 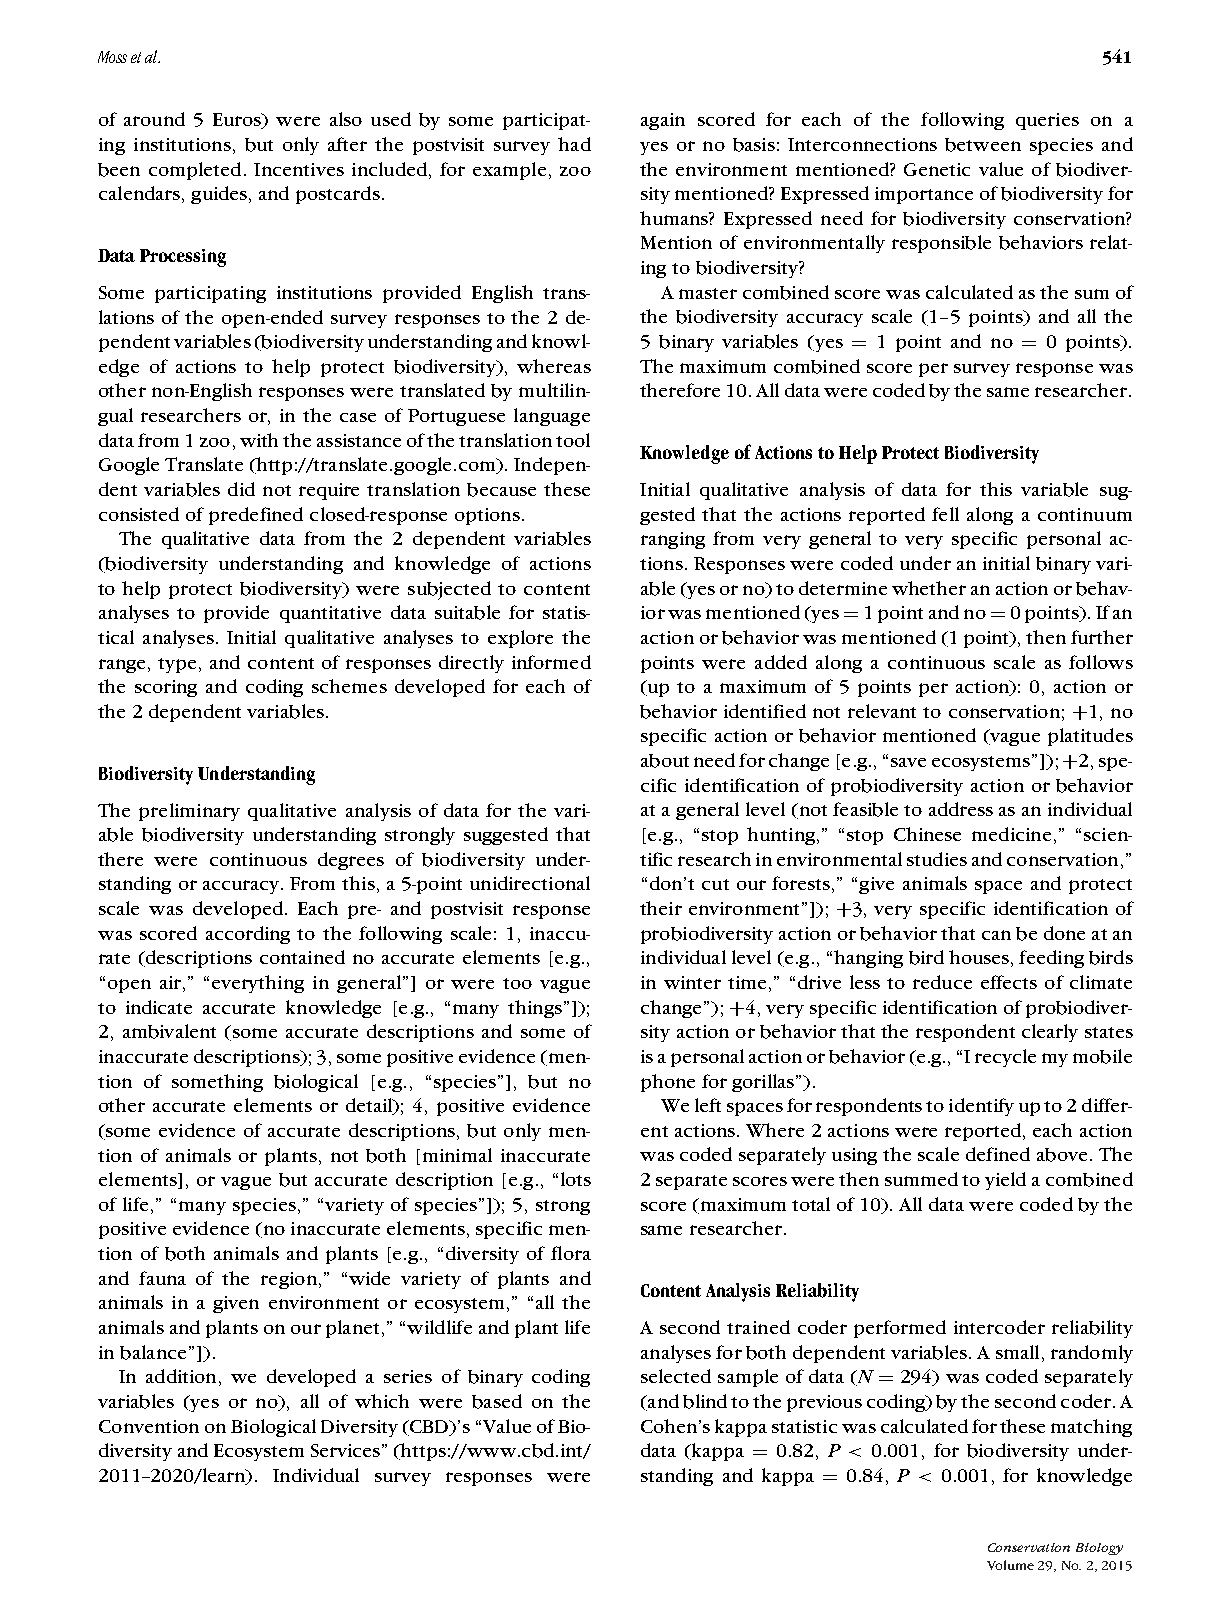 What do you see at coordinates (177, 665) in the image?
I see `type` at bounding box center [177, 665].
